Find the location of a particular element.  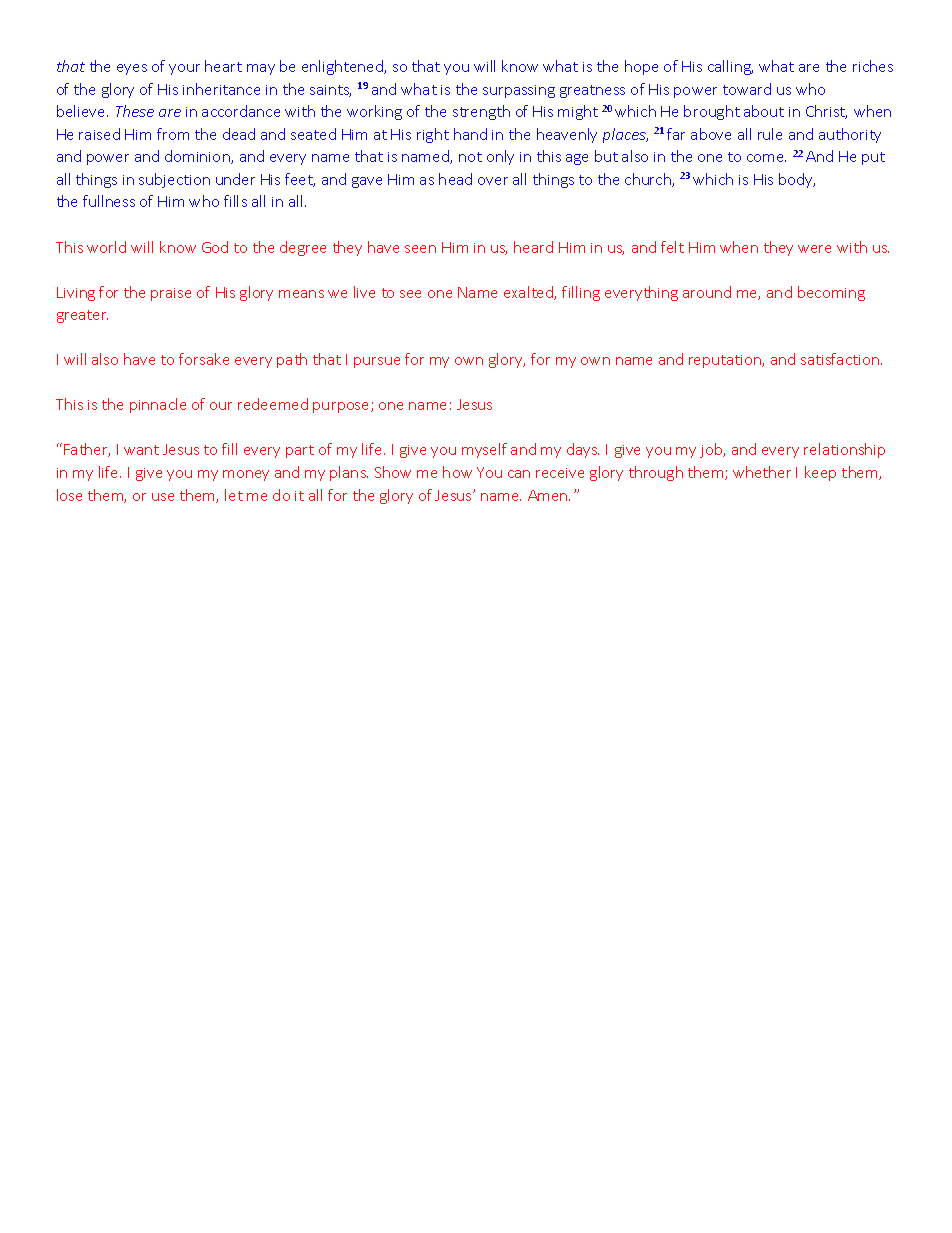

whether is located at coordinates (762, 472).
